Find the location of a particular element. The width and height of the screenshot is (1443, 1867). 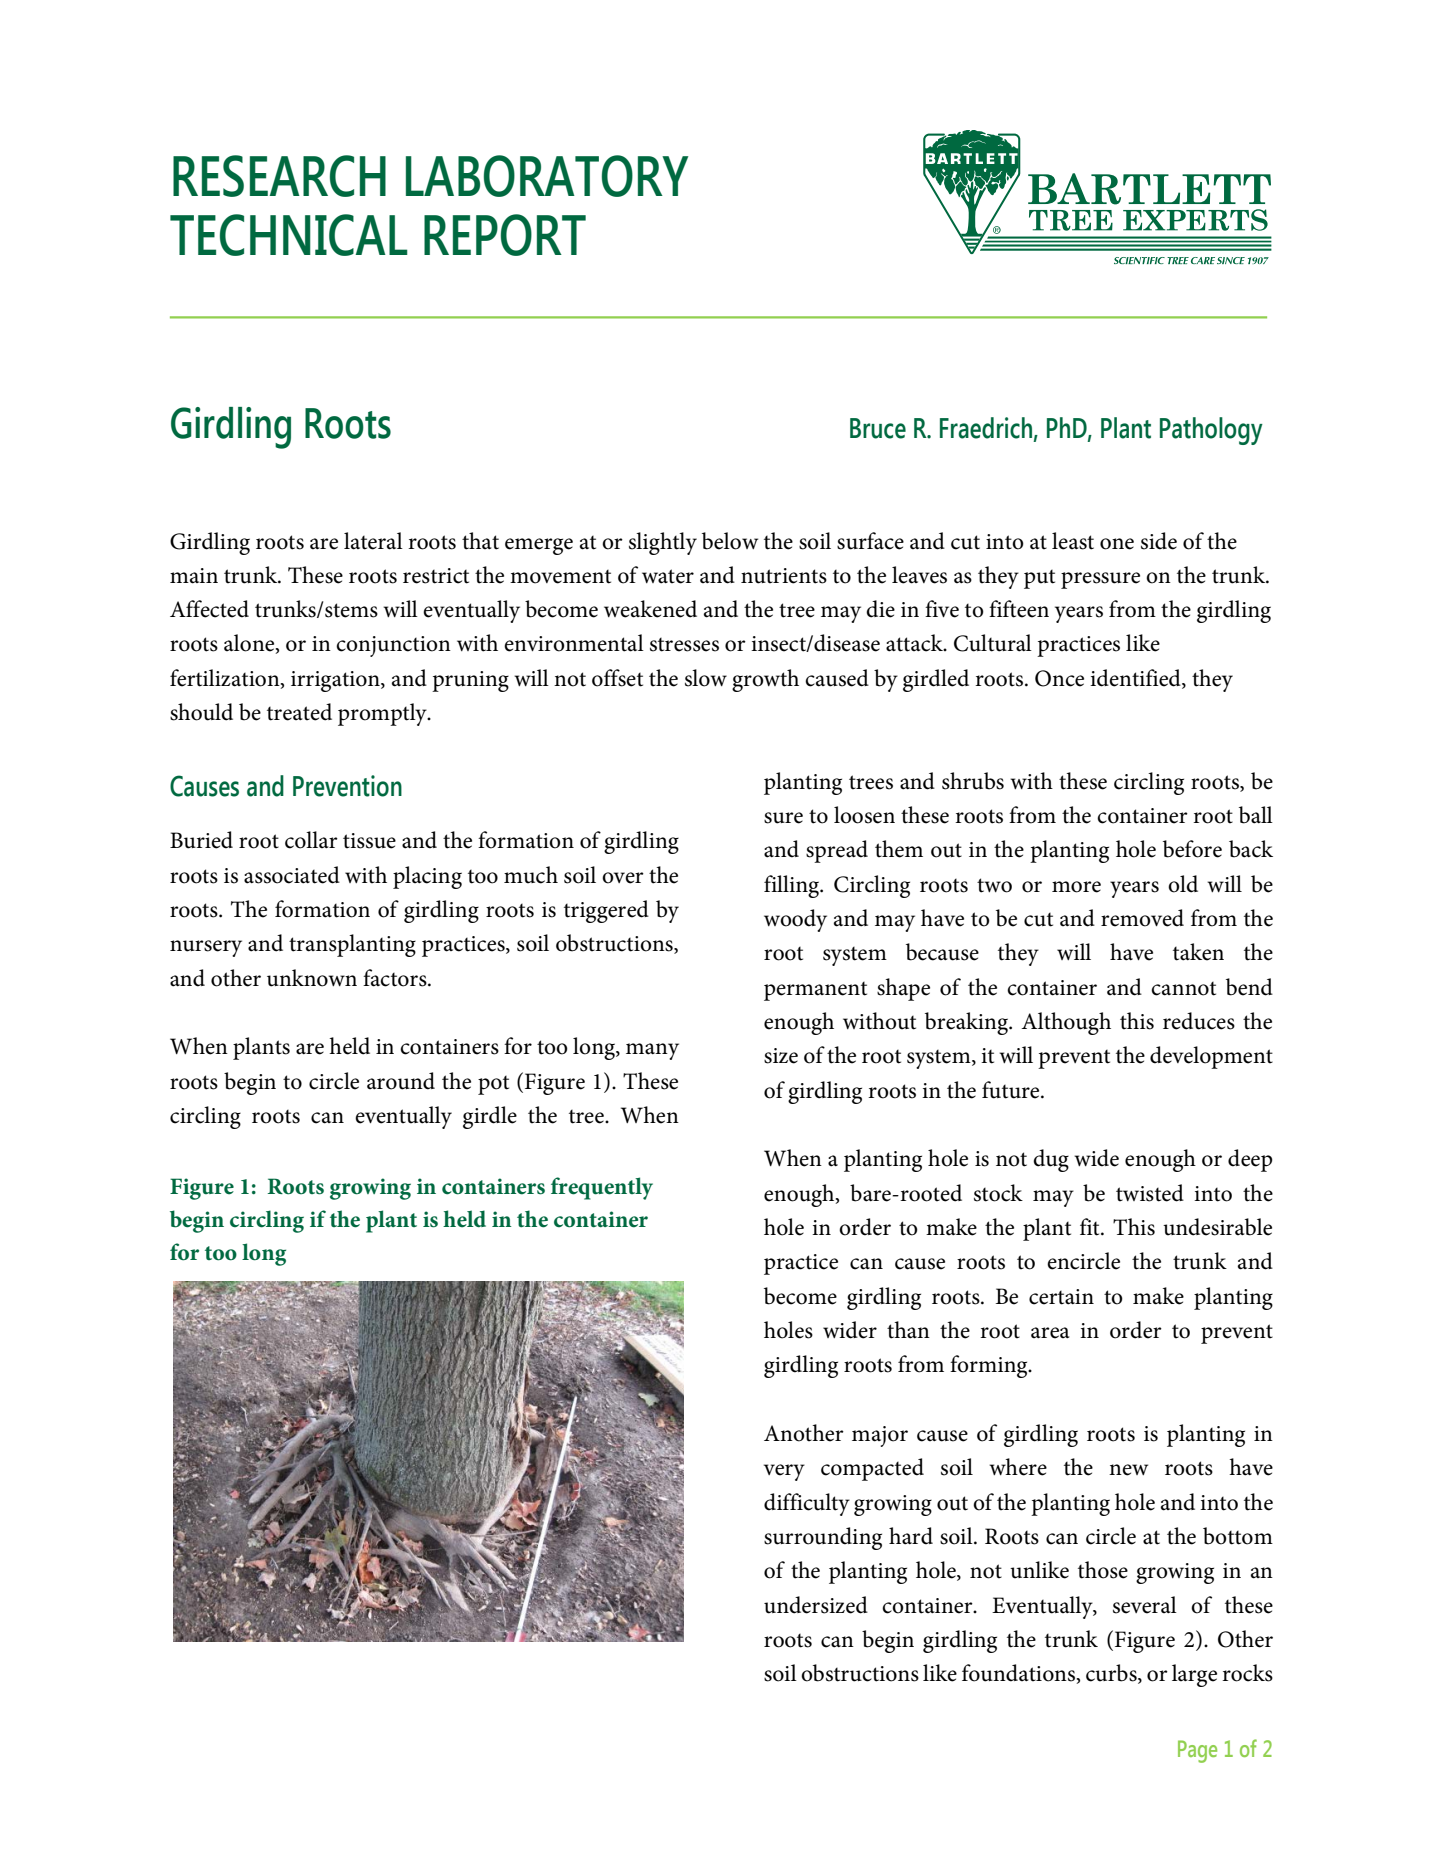

side is located at coordinates (1159, 541).
